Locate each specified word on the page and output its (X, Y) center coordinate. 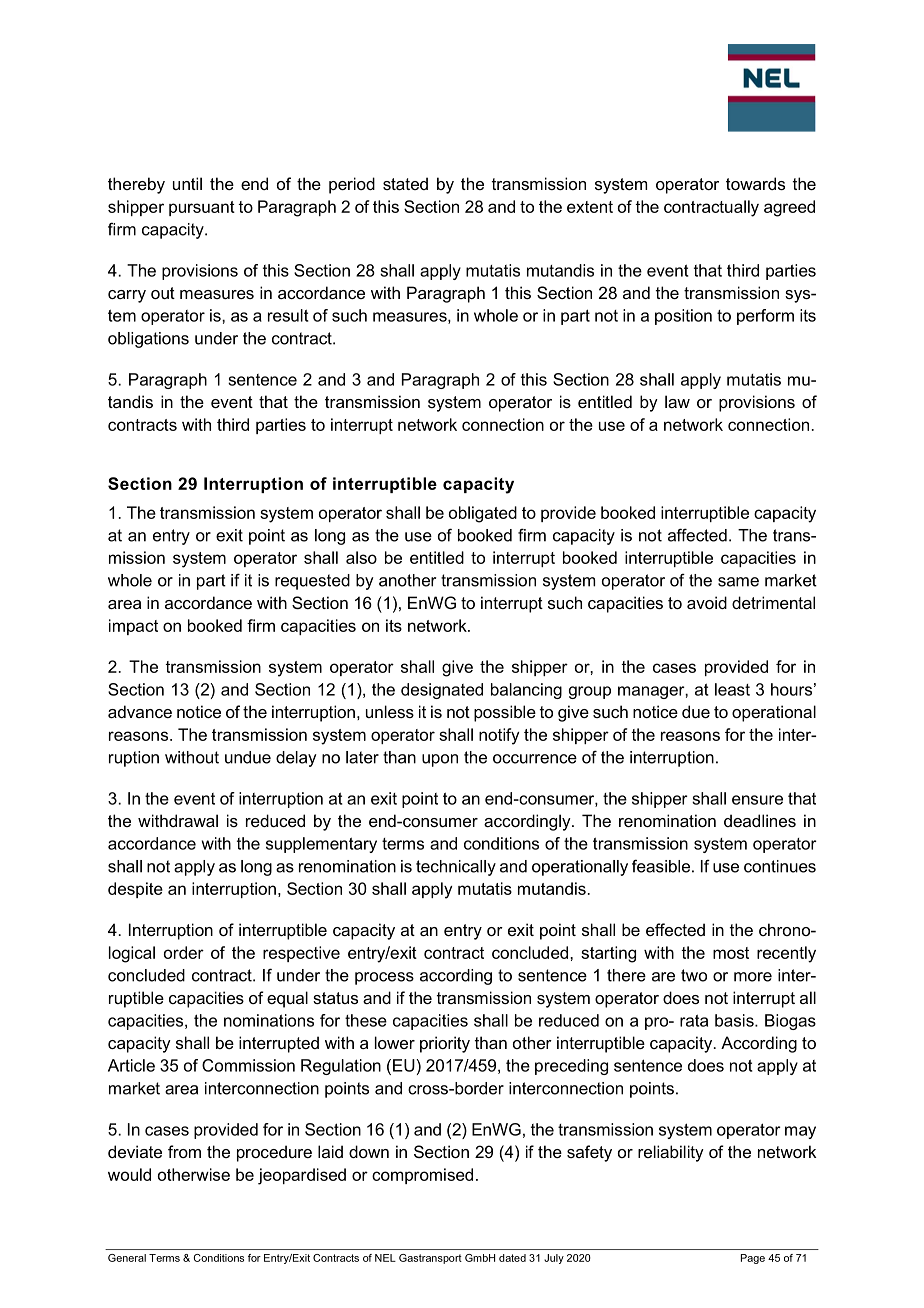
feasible (661, 866)
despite (135, 890)
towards (755, 183)
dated (512, 1258)
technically (456, 868)
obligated (483, 514)
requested (312, 582)
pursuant (202, 208)
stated (405, 183)
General (127, 1258)
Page (753, 1259)
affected (697, 535)
